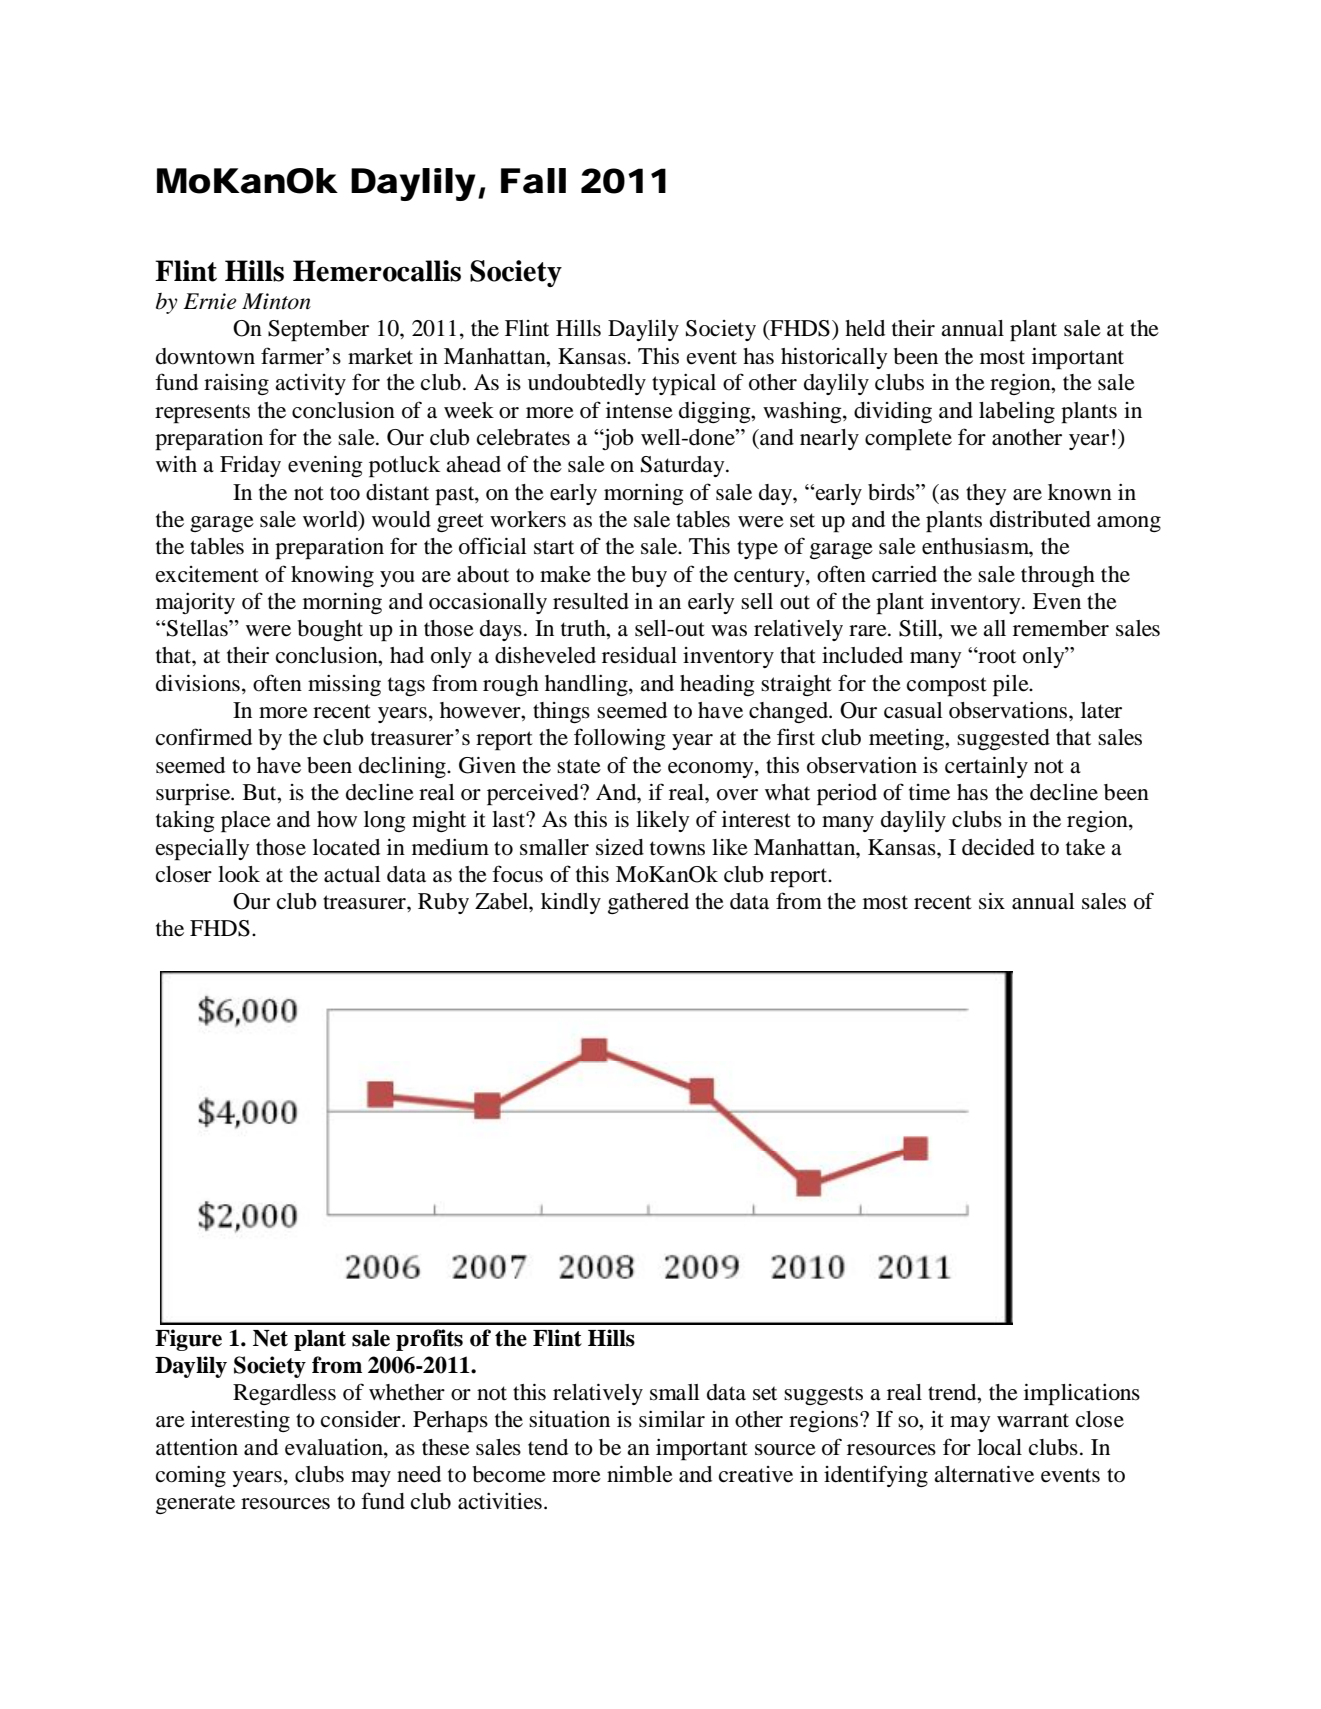 The height and width of the screenshot is (1709, 1321). What do you see at coordinates (640, 1474) in the screenshot?
I see `nimble` at bounding box center [640, 1474].
